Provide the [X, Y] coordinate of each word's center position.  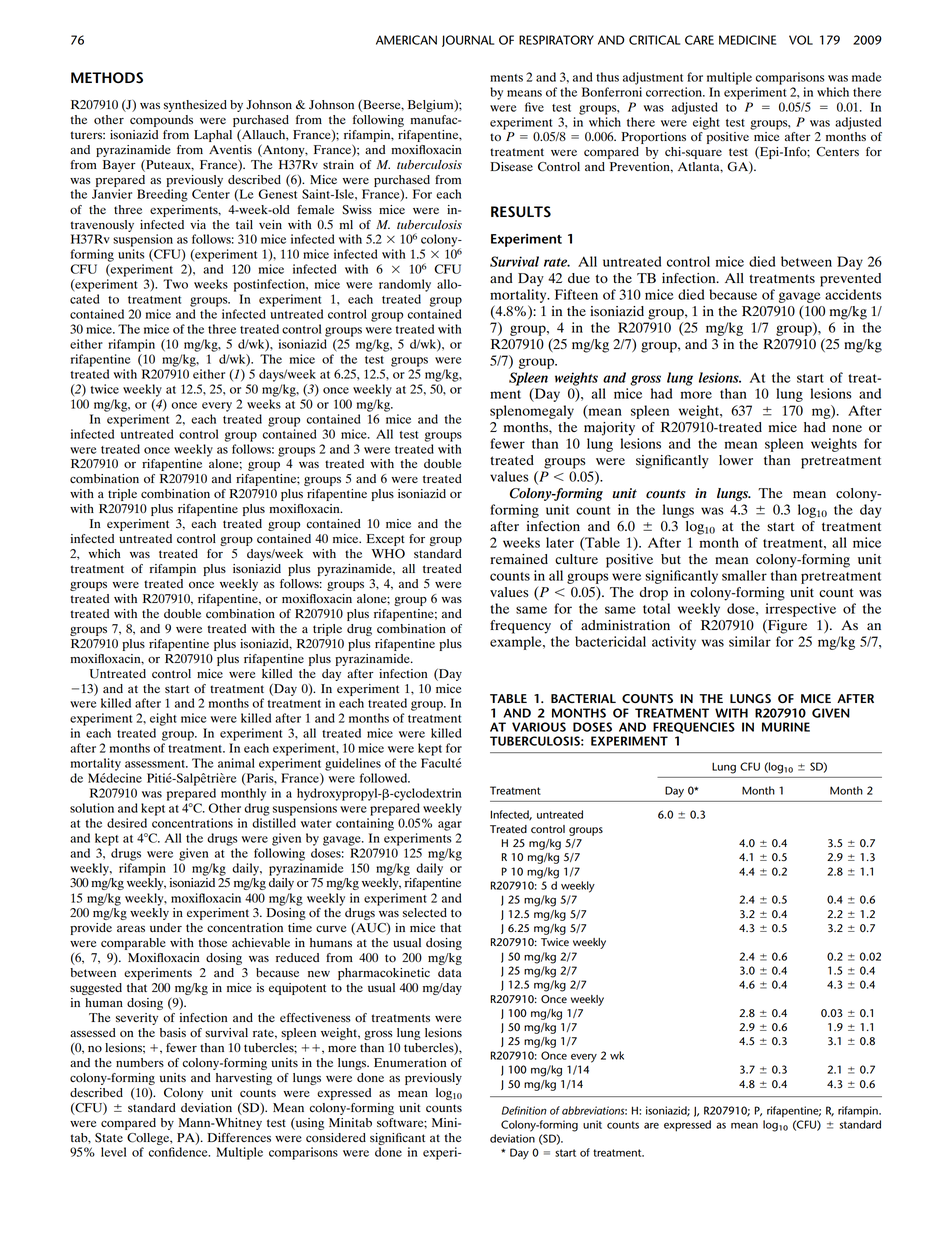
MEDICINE [747, 40]
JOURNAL [468, 41]
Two [175, 284]
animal [236, 763]
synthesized [195, 106]
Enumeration [410, 1062]
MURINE [786, 727]
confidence [179, 1152]
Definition [524, 1110]
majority [609, 429]
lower [736, 460]
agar [450, 826]
